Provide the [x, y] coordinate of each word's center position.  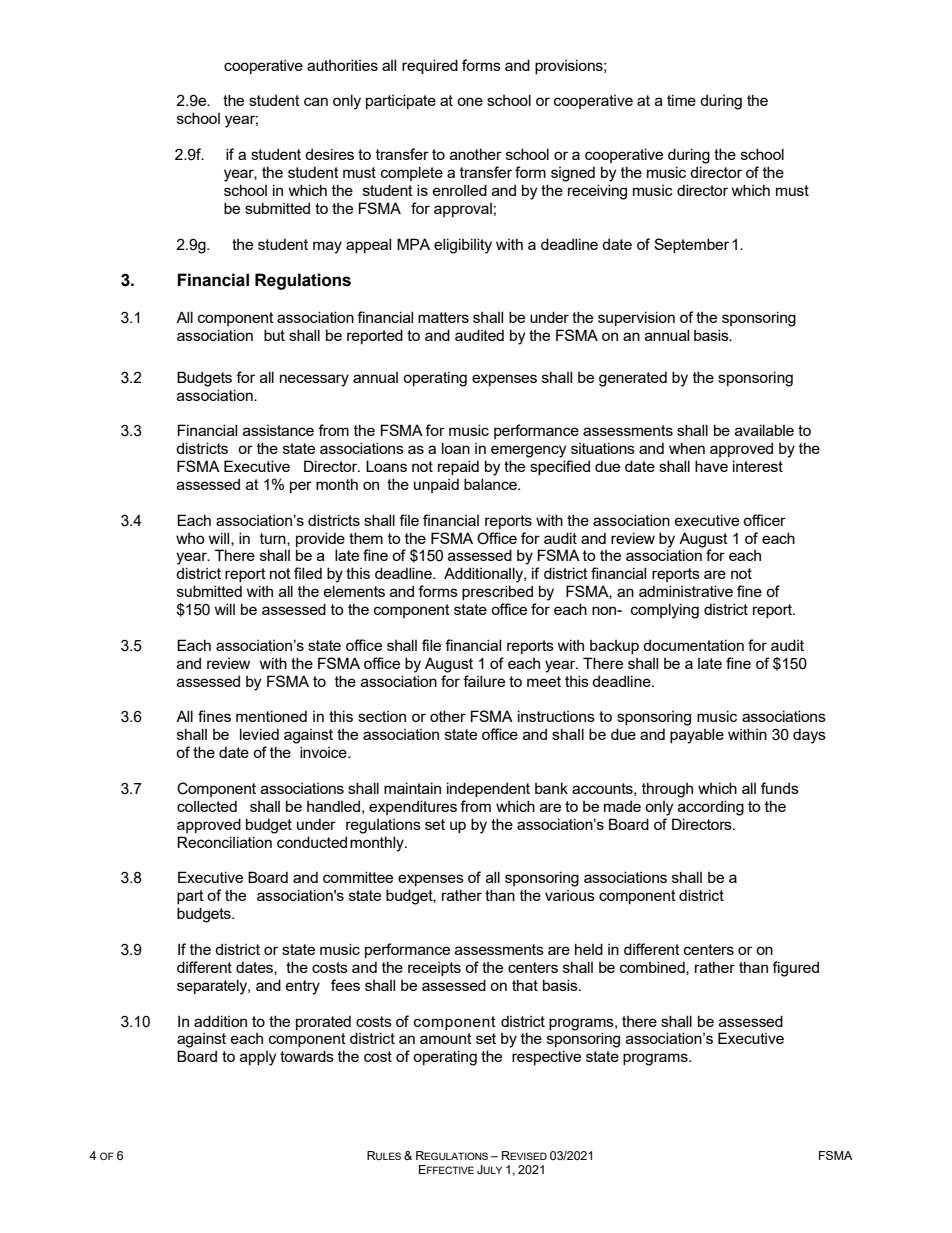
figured [795, 969]
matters [443, 317]
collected [207, 806]
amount [446, 1038]
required [430, 66]
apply [258, 1058]
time [681, 100]
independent [488, 789]
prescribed [497, 592]
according [711, 808]
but [274, 335]
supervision [636, 318]
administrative [686, 591]
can [316, 101]
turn [274, 539]
